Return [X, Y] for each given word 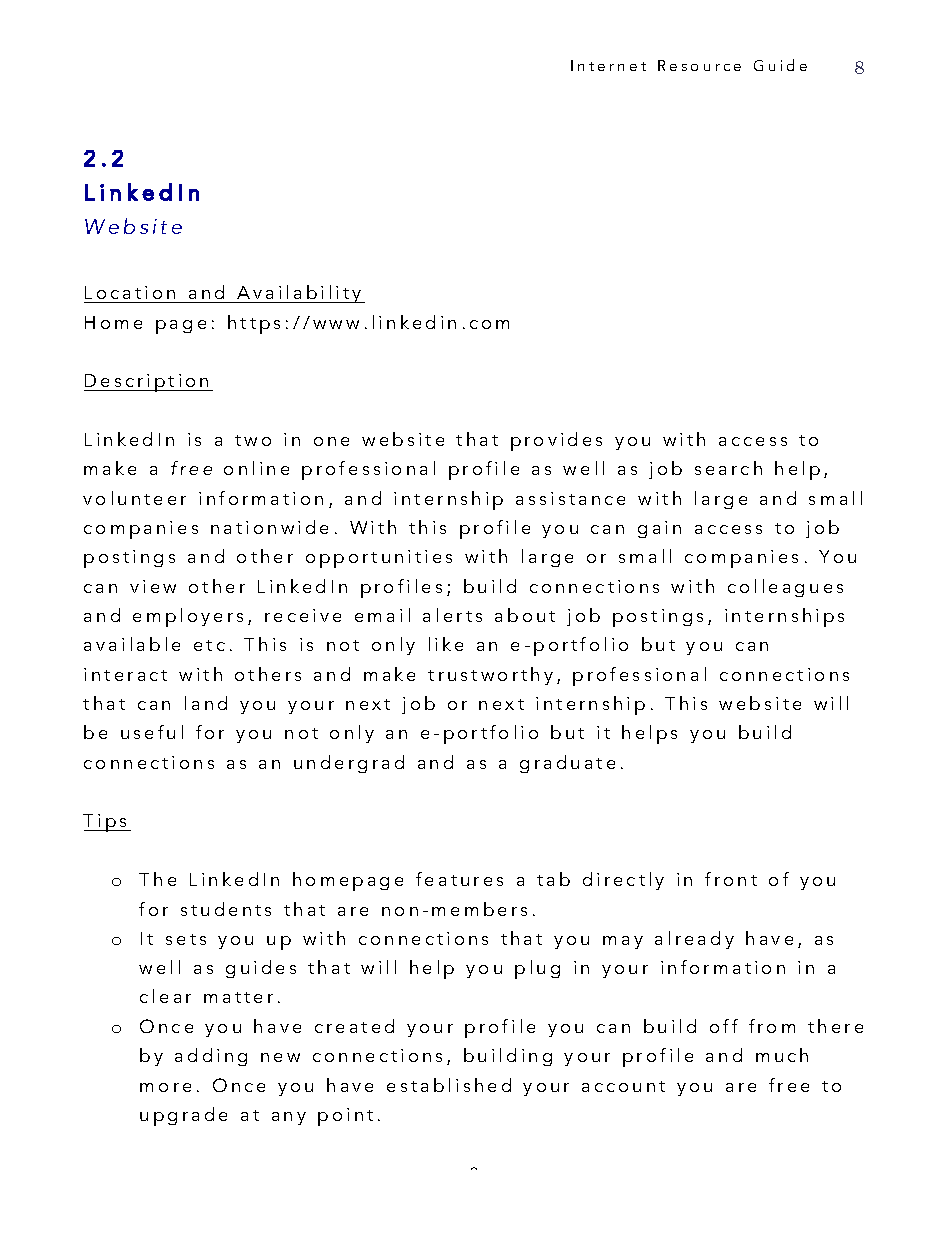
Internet [608, 65]
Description [147, 383]
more [165, 1087]
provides [556, 441]
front [731, 879]
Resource [699, 65]
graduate [567, 764]
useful [152, 732]
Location [130, 292]
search [728, 468]
